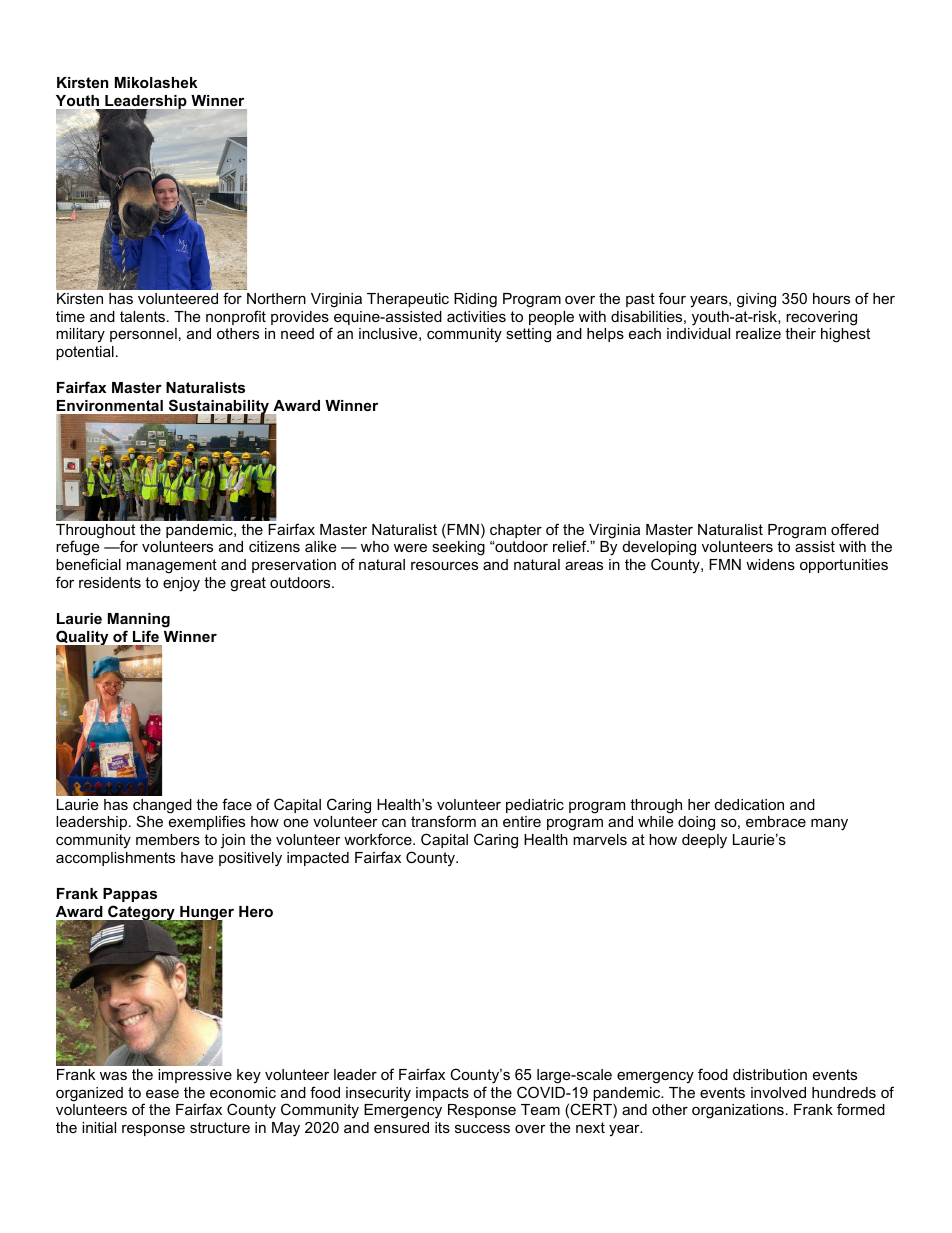 This screenshot has width=952, height=1233. What do you see at coordinates (855, 529) in the screenshot?
I see `offered` at bounding box center [855, 529].
